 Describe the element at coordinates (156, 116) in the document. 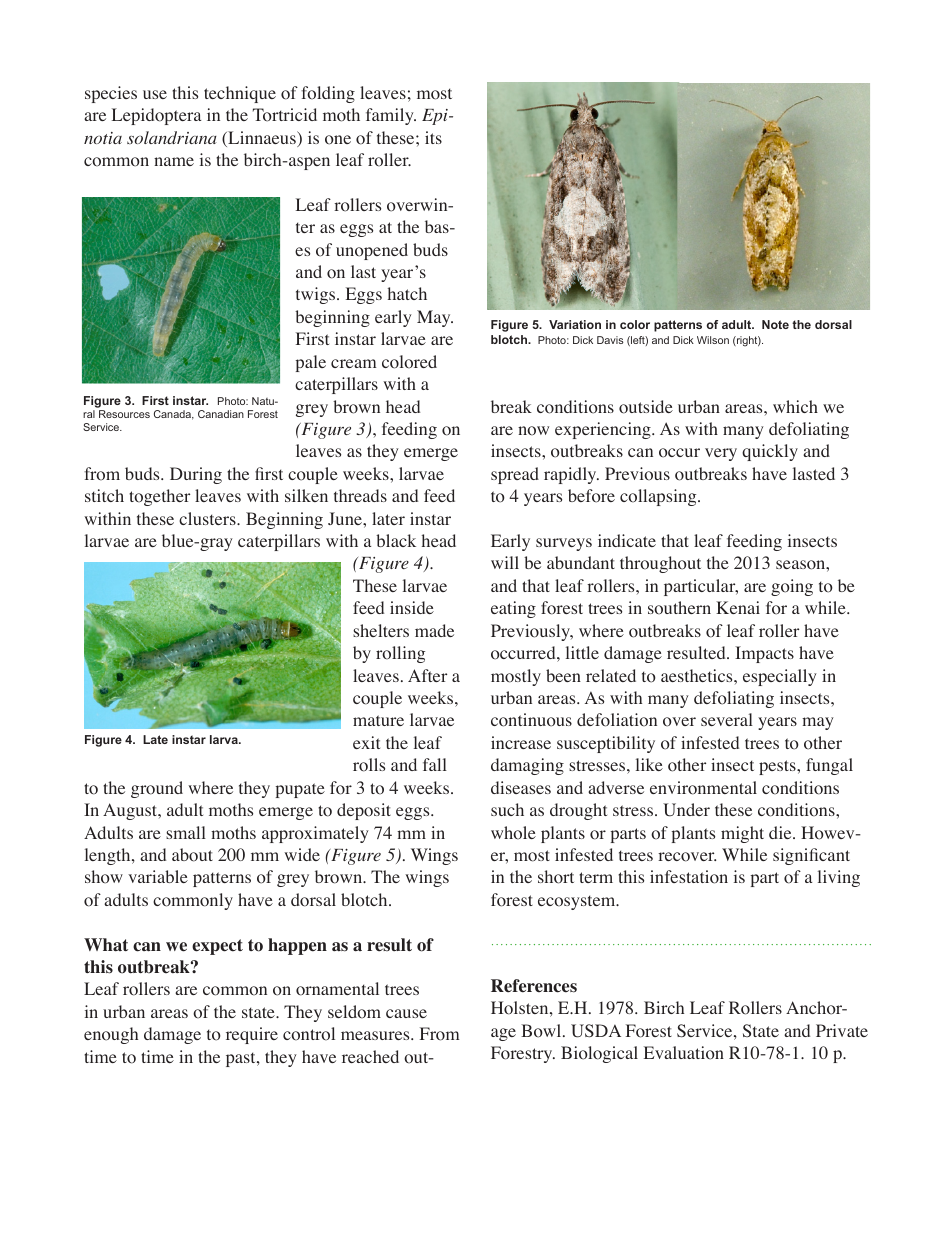

I see `Lepidoptera` at that location.
